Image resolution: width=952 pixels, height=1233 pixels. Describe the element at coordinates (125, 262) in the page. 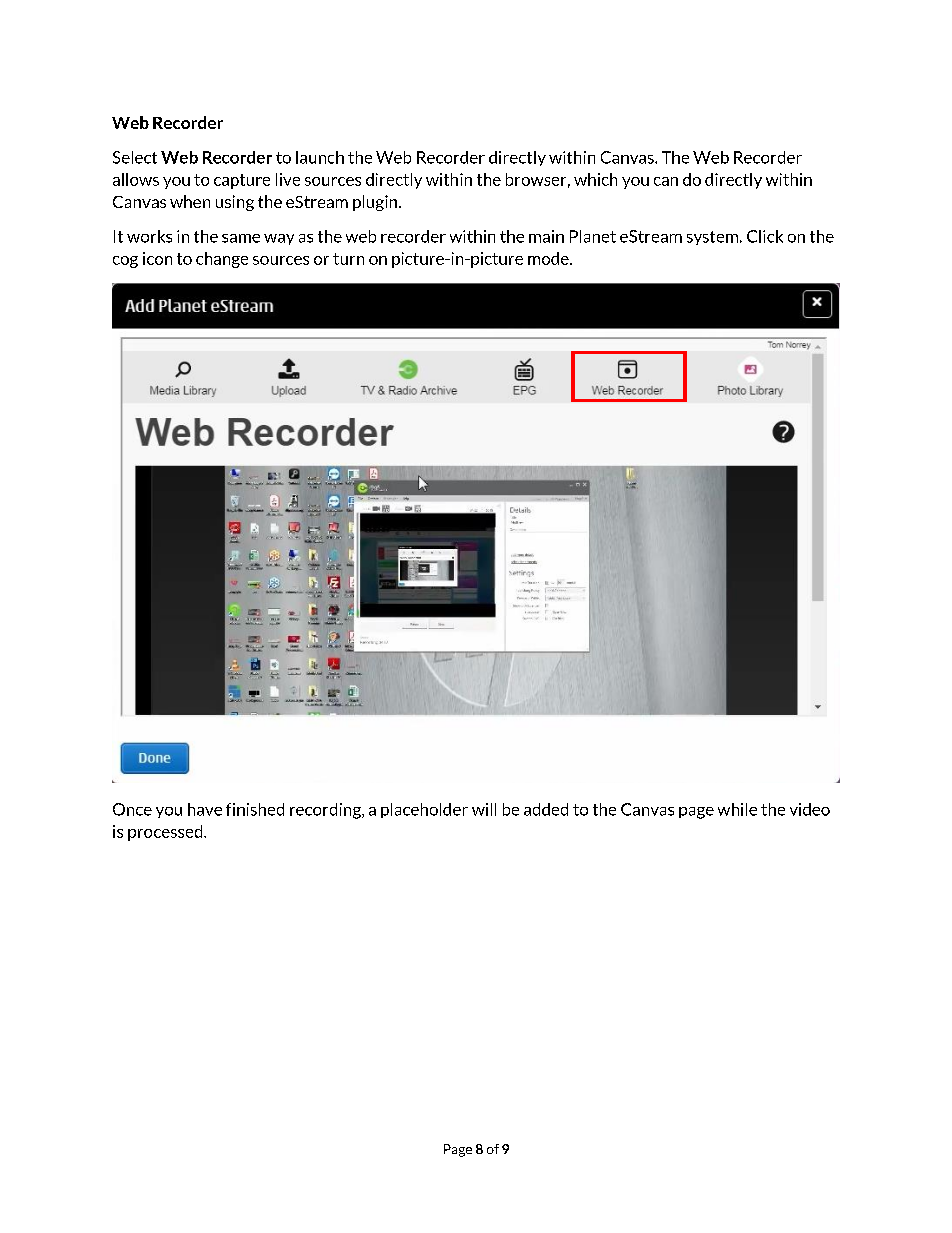

I see `cog` at that location.
